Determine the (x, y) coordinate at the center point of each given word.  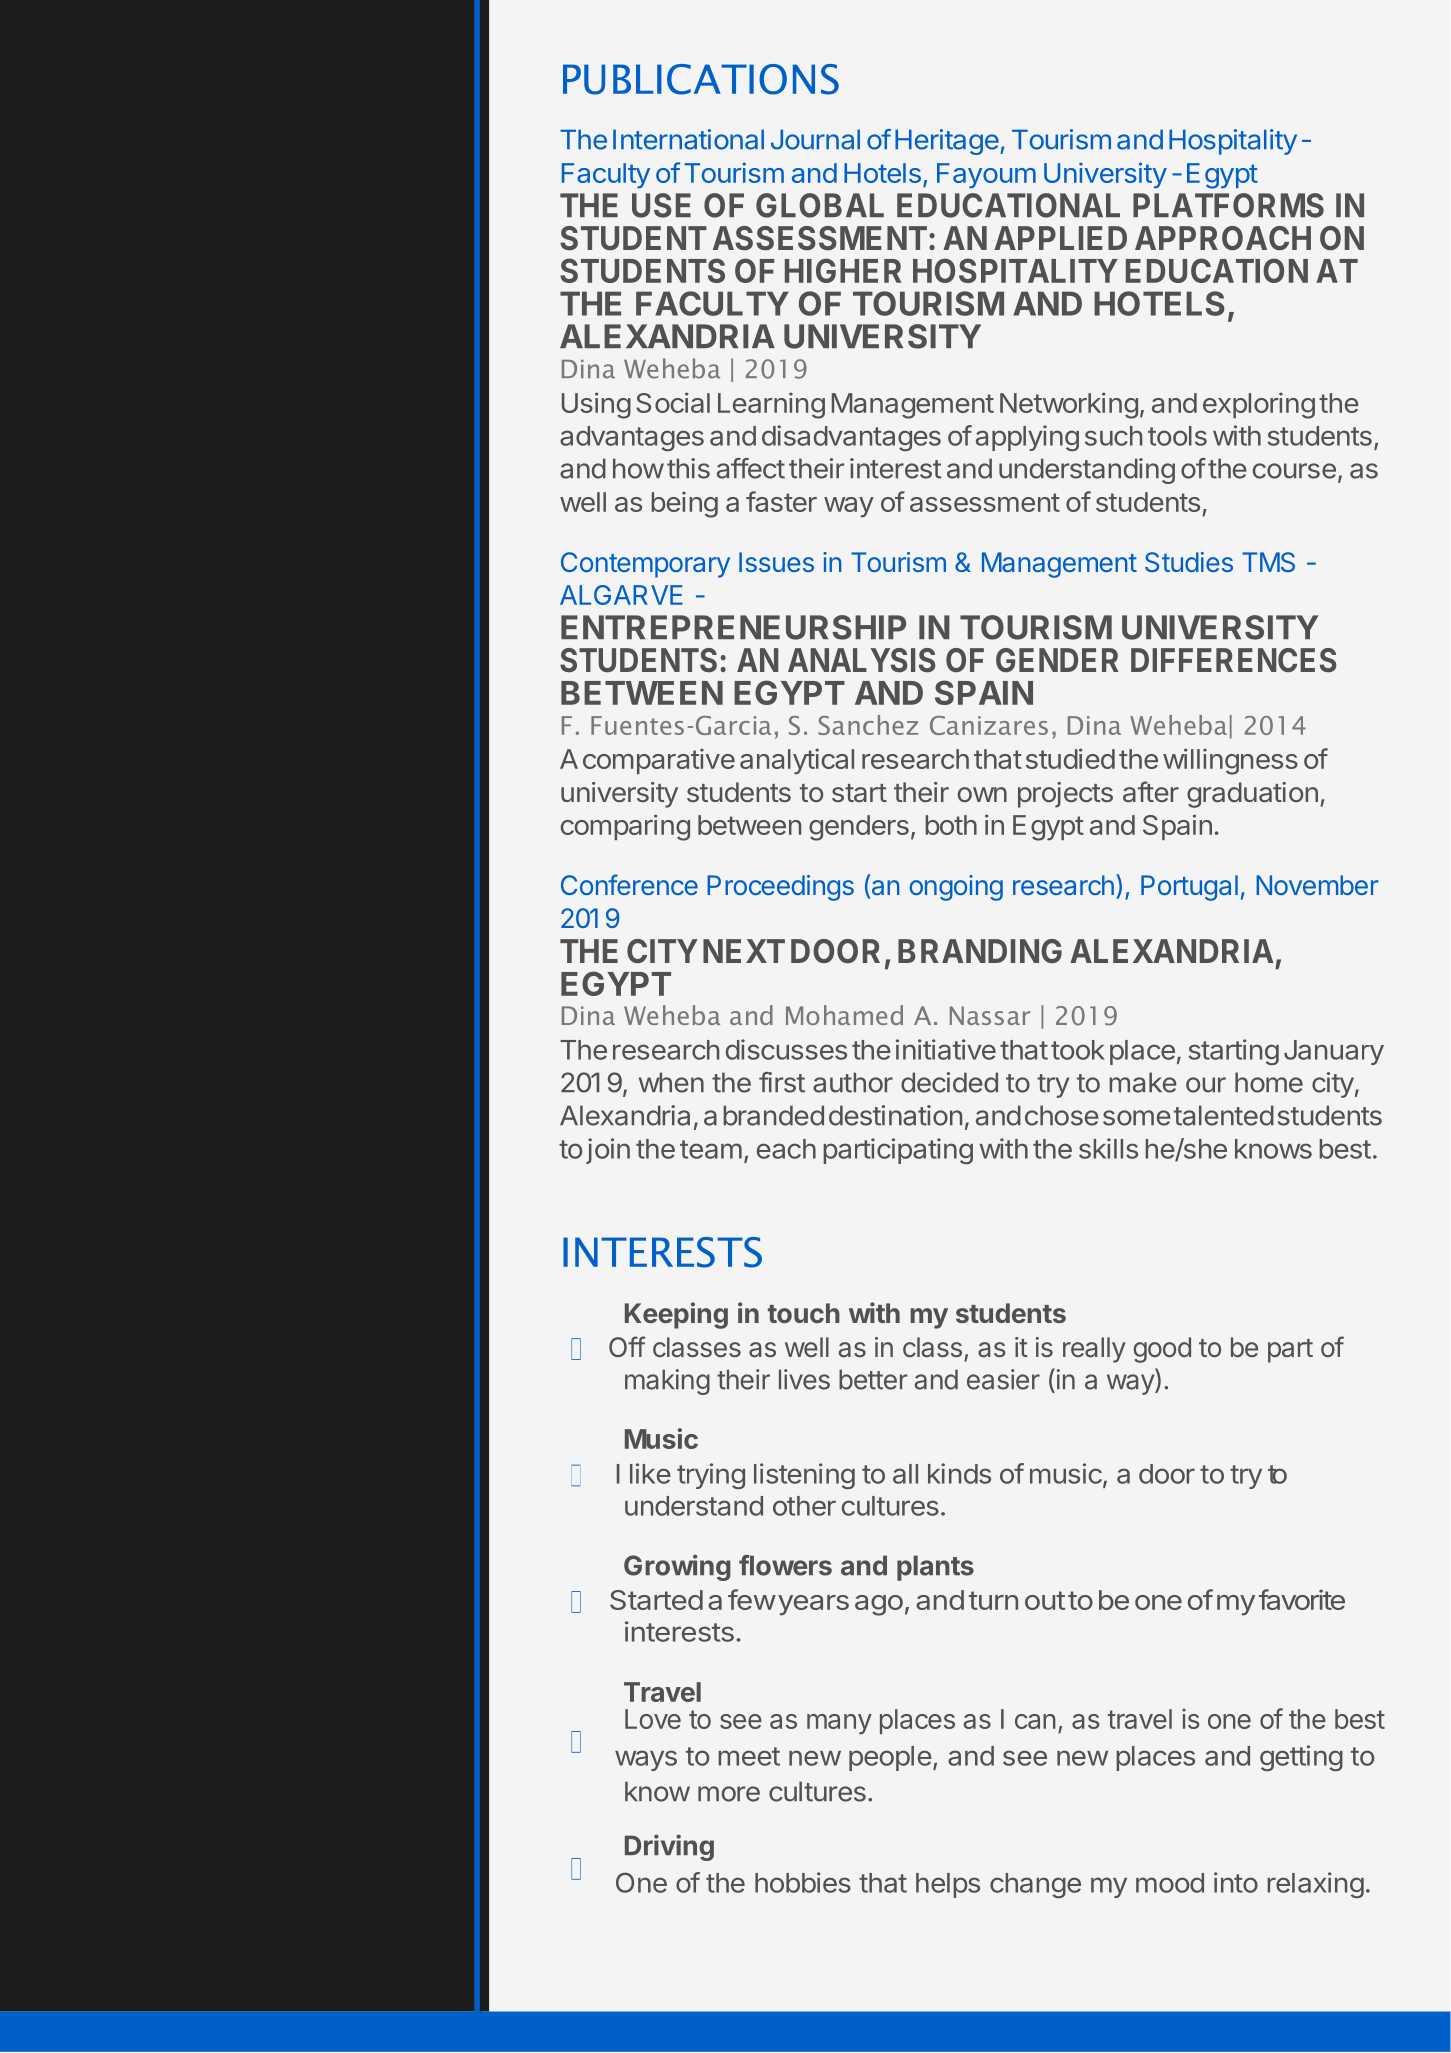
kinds (959, 1473)
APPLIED (1060, 238)
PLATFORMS (1228, 205)
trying (711, 1476)
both (951, 825)
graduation (1252, 795)
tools (1177, 436)
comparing (625, 827)
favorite (1302, 1599)
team (711, 1149)
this (688, 468)
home (1269, 1082)
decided (949, 1082)
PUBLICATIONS (701, 79)
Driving (669, 1847)
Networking (1069, 405)
